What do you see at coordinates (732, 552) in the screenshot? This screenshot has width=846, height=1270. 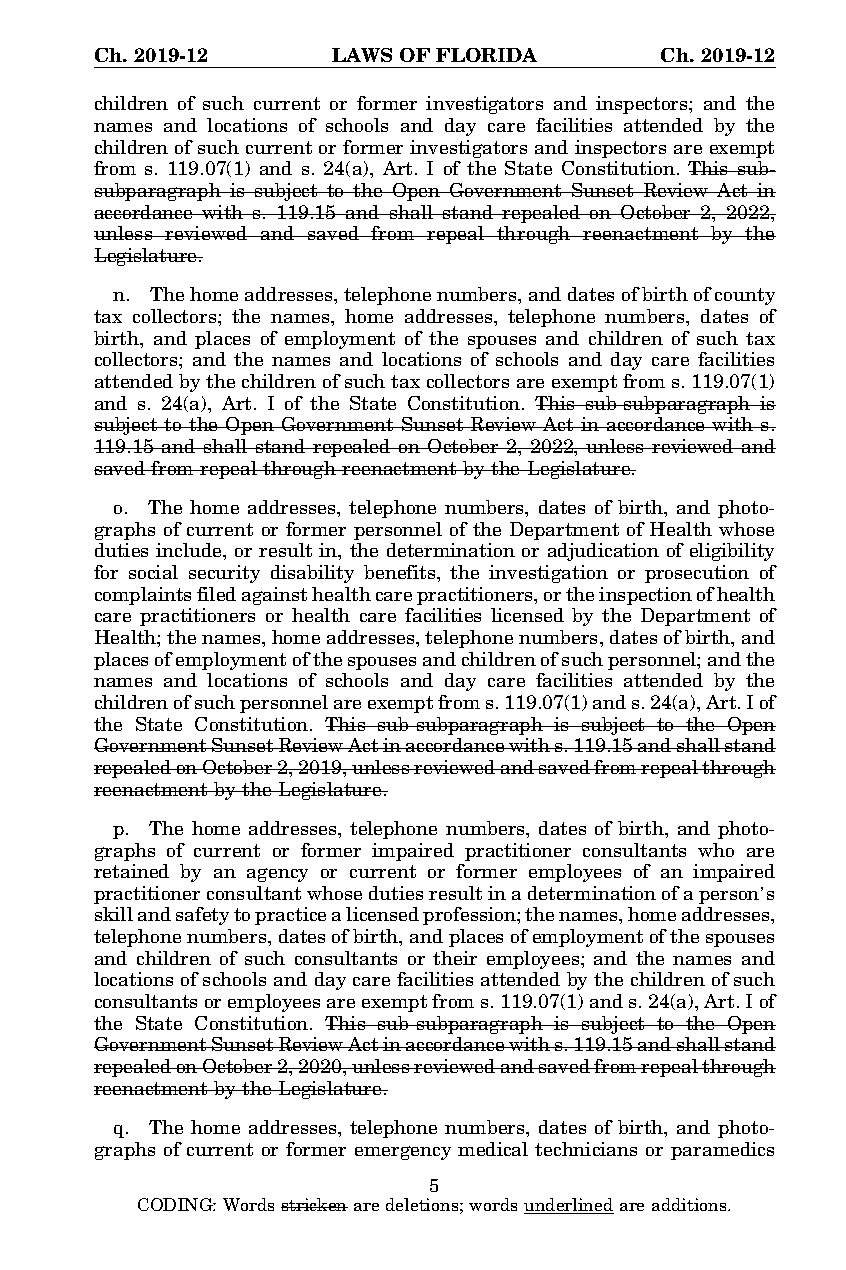 I see `eligibility` at bounding box center [732, 552].
